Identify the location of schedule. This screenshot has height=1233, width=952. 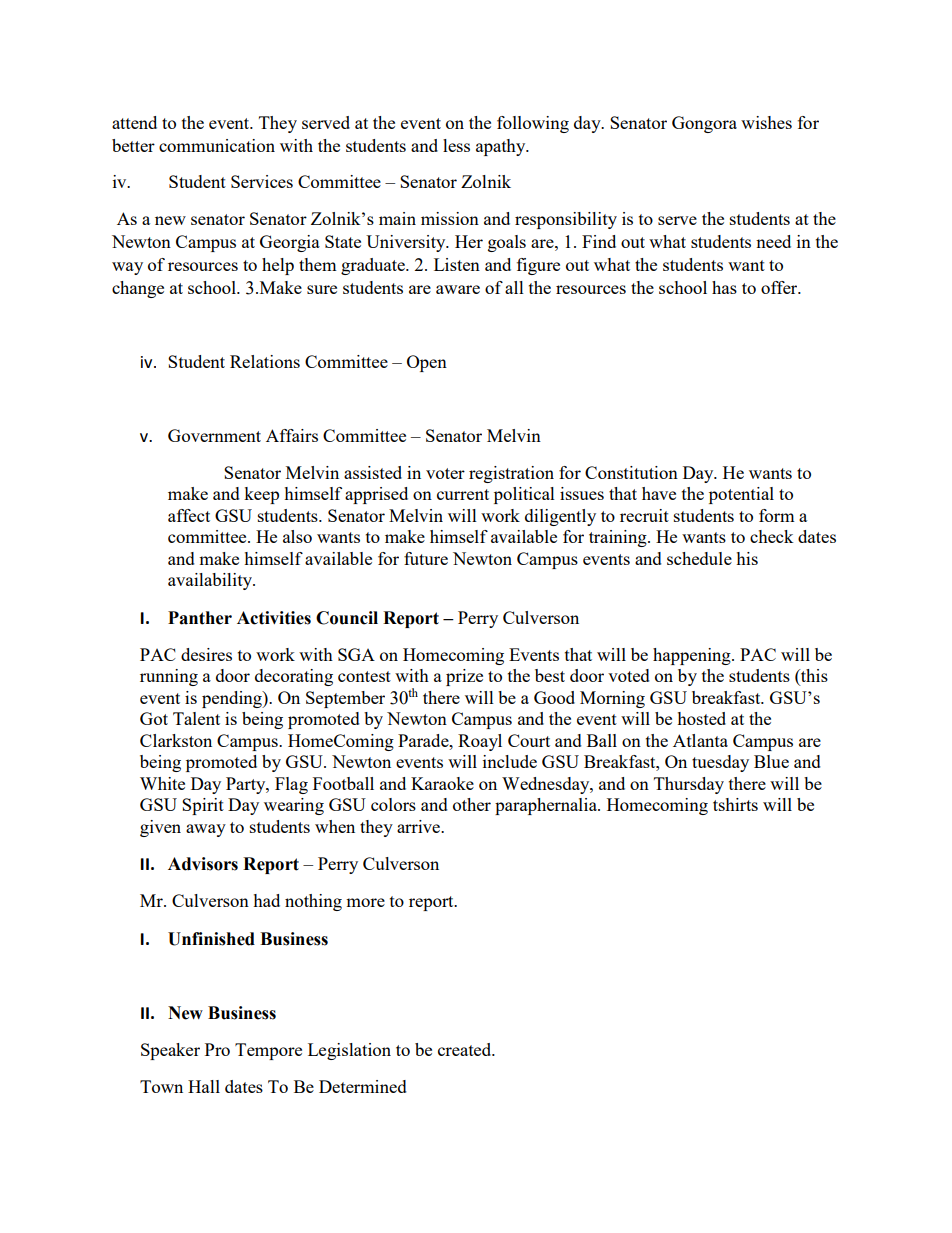
(699, 558).
